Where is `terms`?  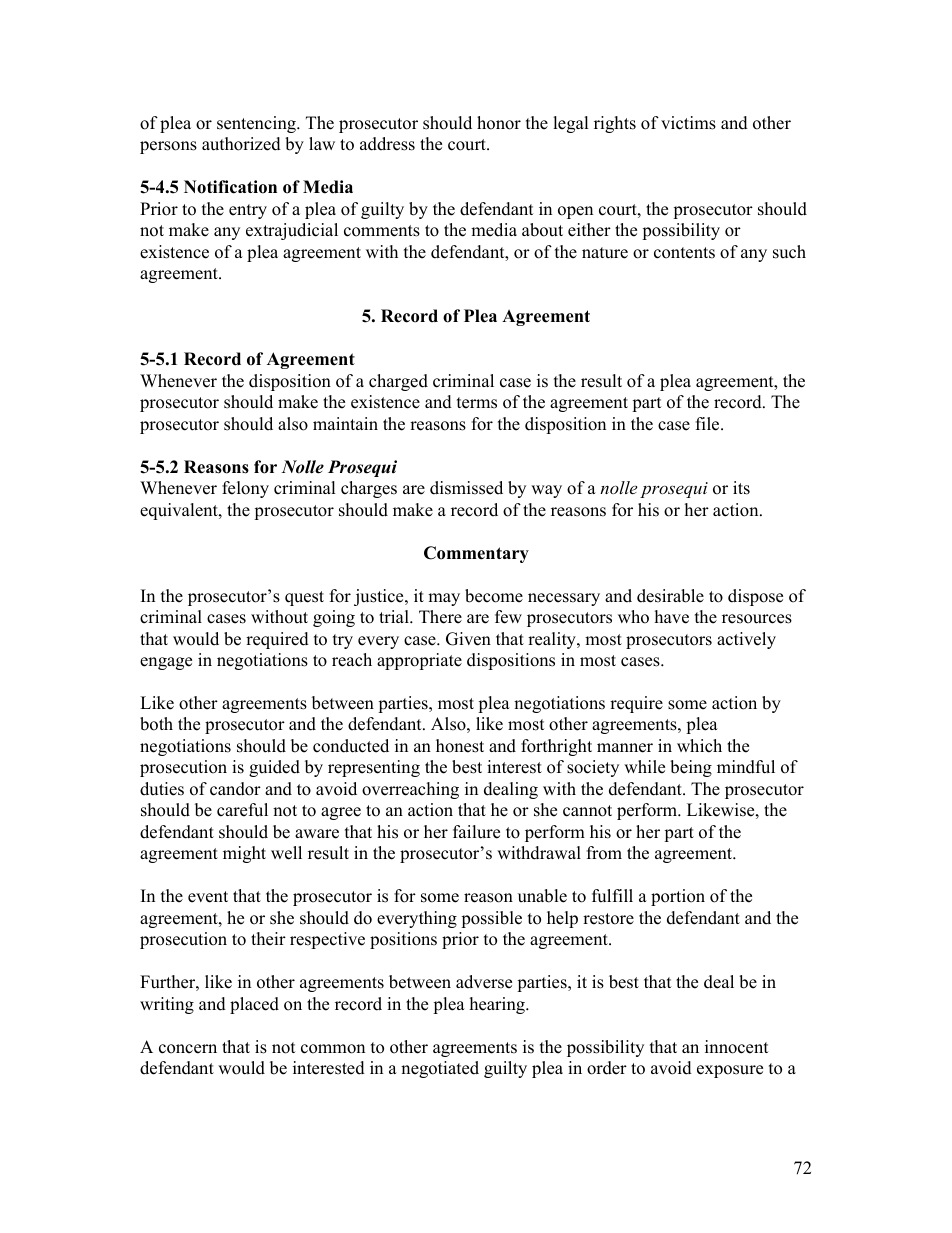 terms is located at coordinates (477, 403).
